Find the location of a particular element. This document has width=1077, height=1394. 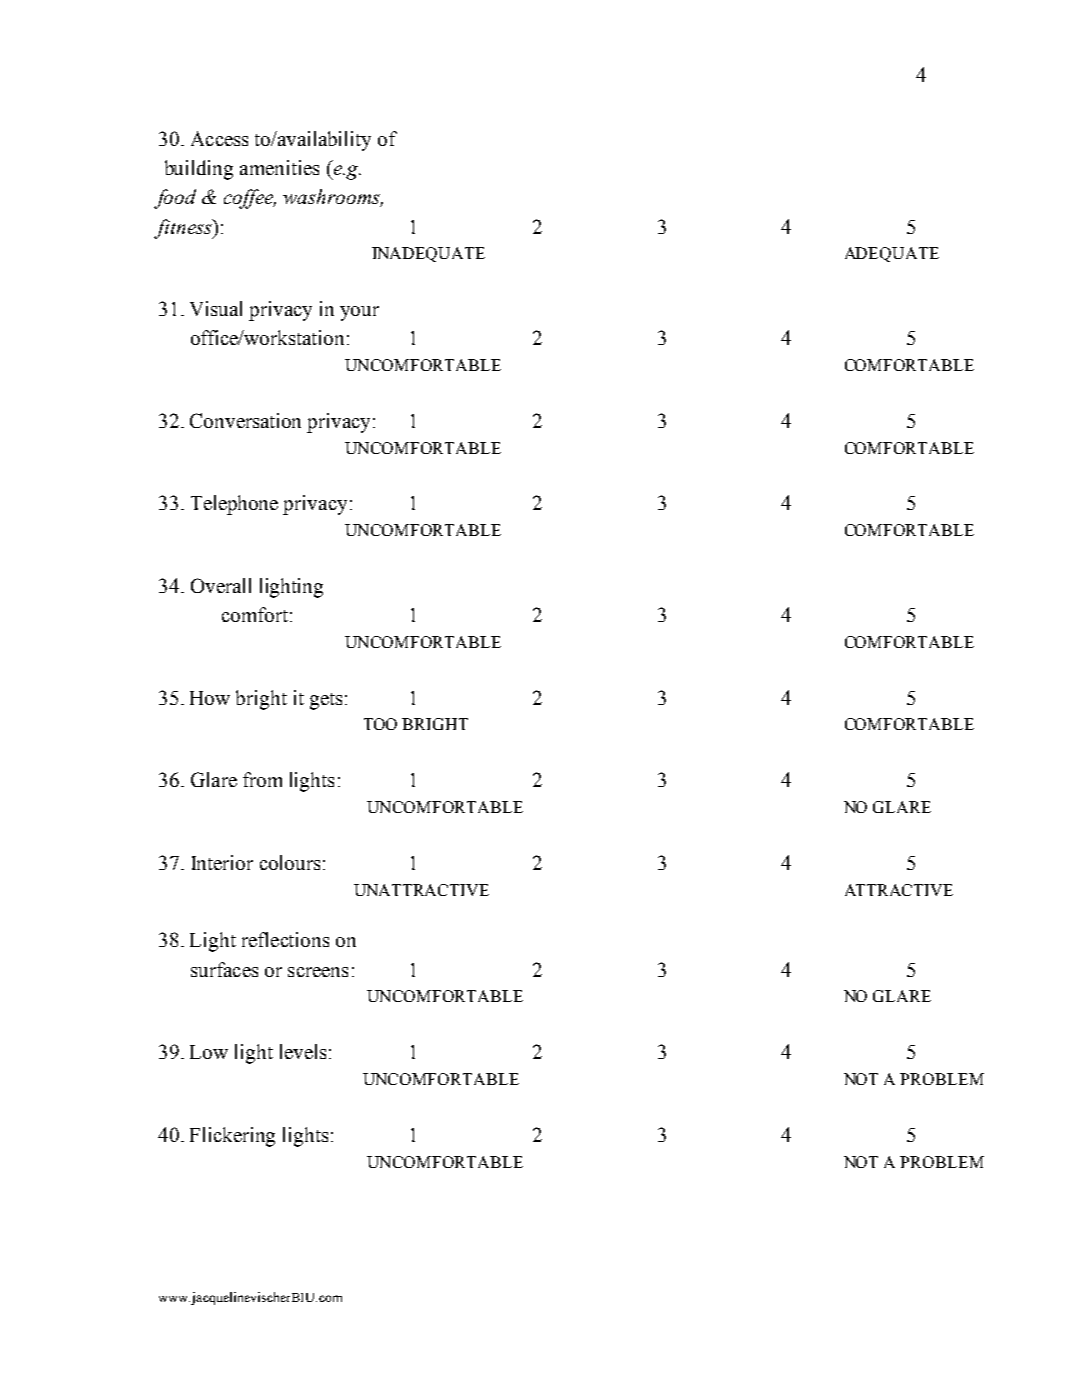

your is located at coordinates (359, 313).
